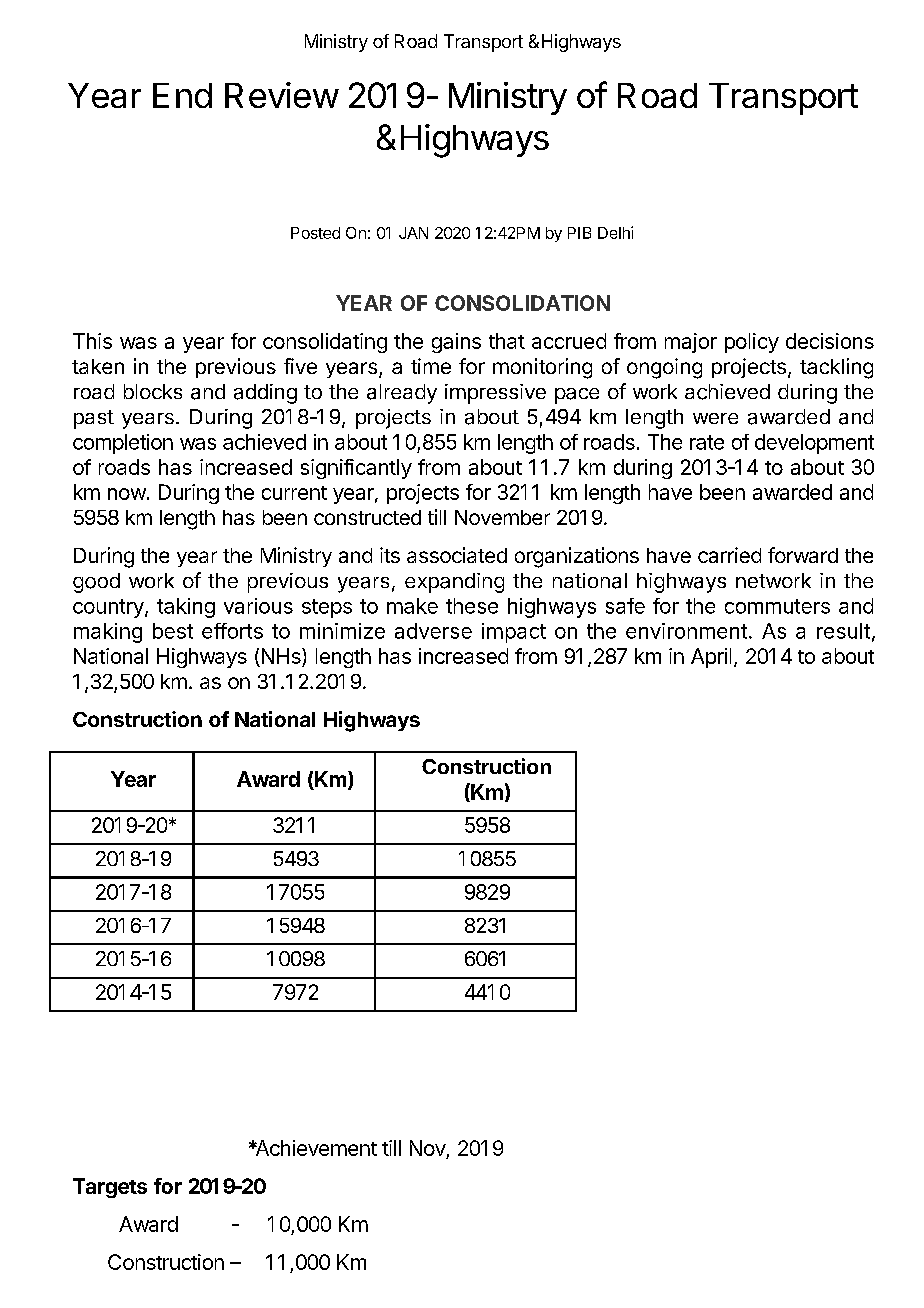 This screenshot has height=1308, width=924. Describe the element at coordinates (615, 232) in the screenshot. I see `Delhi` at that location.
